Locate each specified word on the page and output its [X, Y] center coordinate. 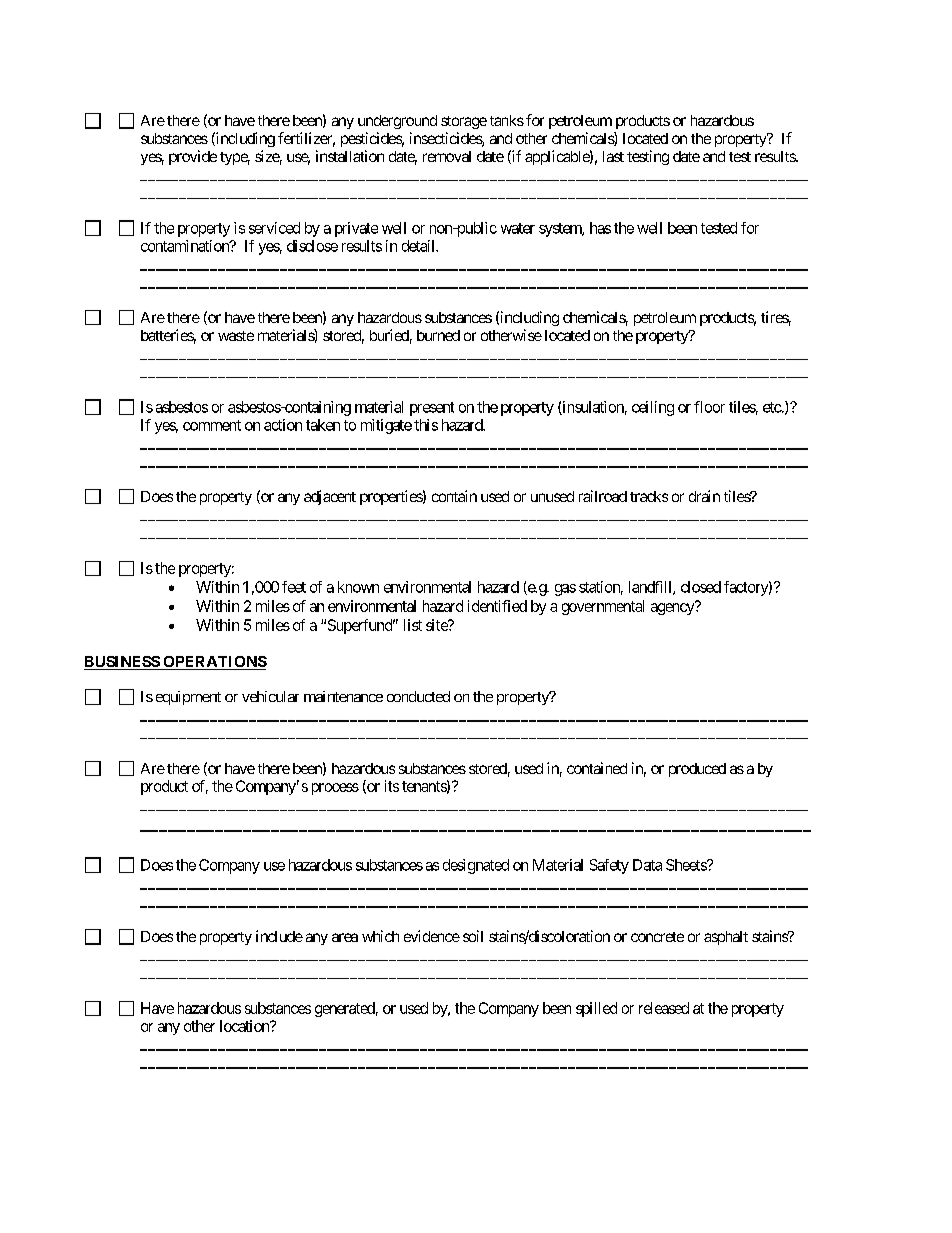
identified [497, 606]
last [613, 156]
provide [193, 157]
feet [294, 587]
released [664, 1008]
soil [473, 936]
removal [447, 156]
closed [701, 587]
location [245, 1026]
